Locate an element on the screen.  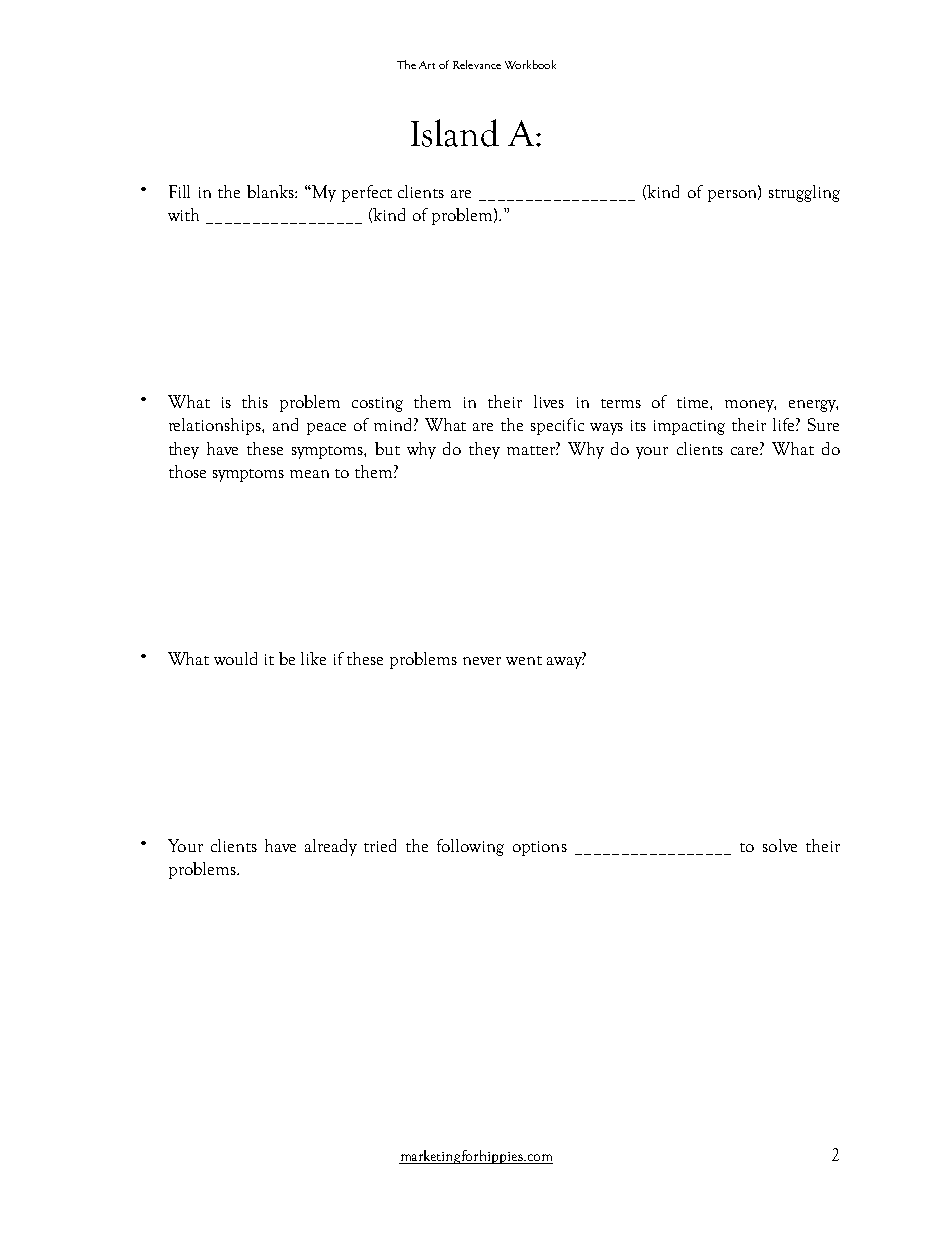
struggling is located at coordinates (804, 193).
